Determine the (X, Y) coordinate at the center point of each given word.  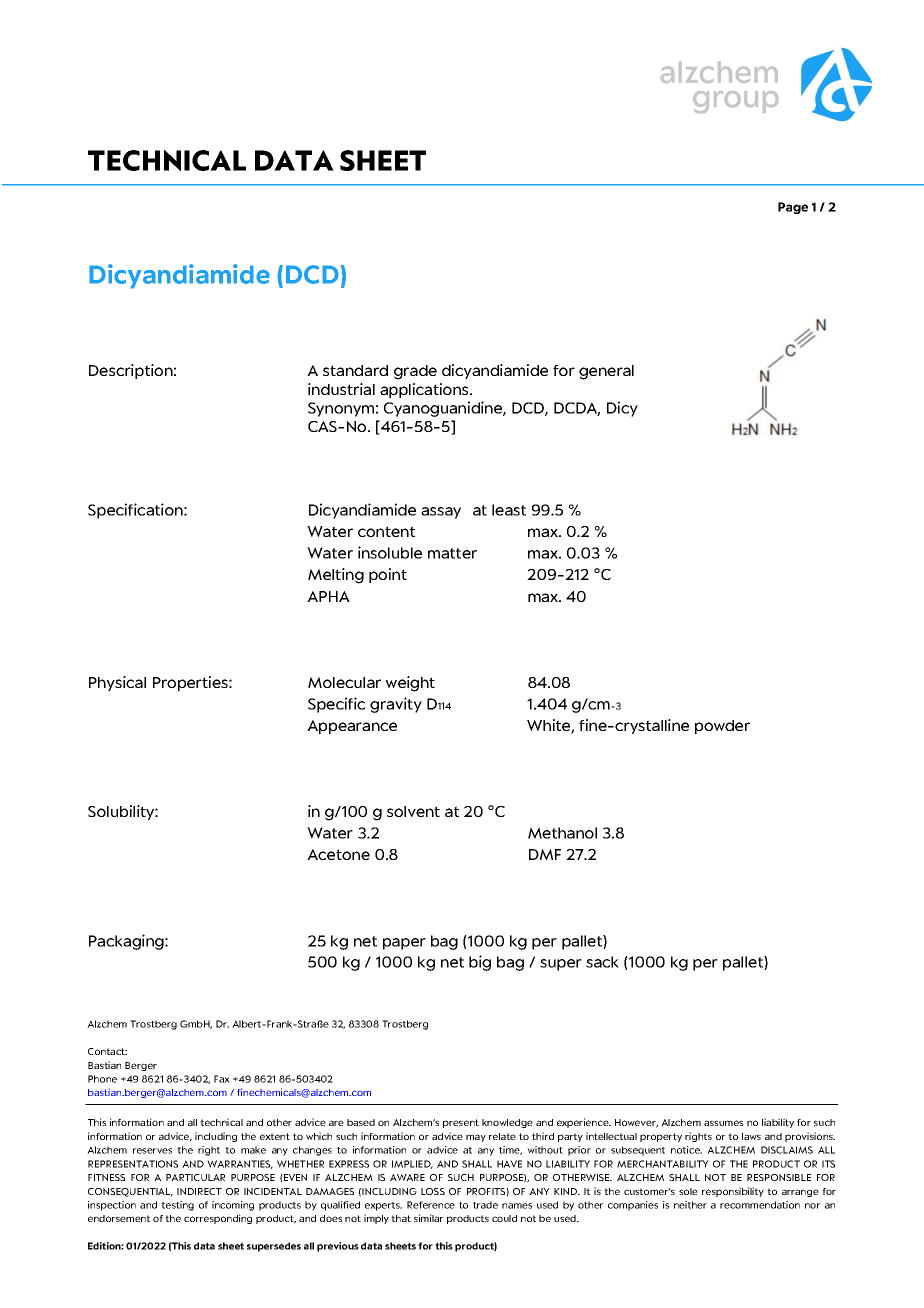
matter (452, 553)
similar (429, 1218)
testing (177, 1206)
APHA (328, 596)
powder (722, 727)
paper (404, 944)
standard (355, 370)
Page (793, 208)
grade (415, 372)
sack (602, 962)
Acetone (338, 854)
